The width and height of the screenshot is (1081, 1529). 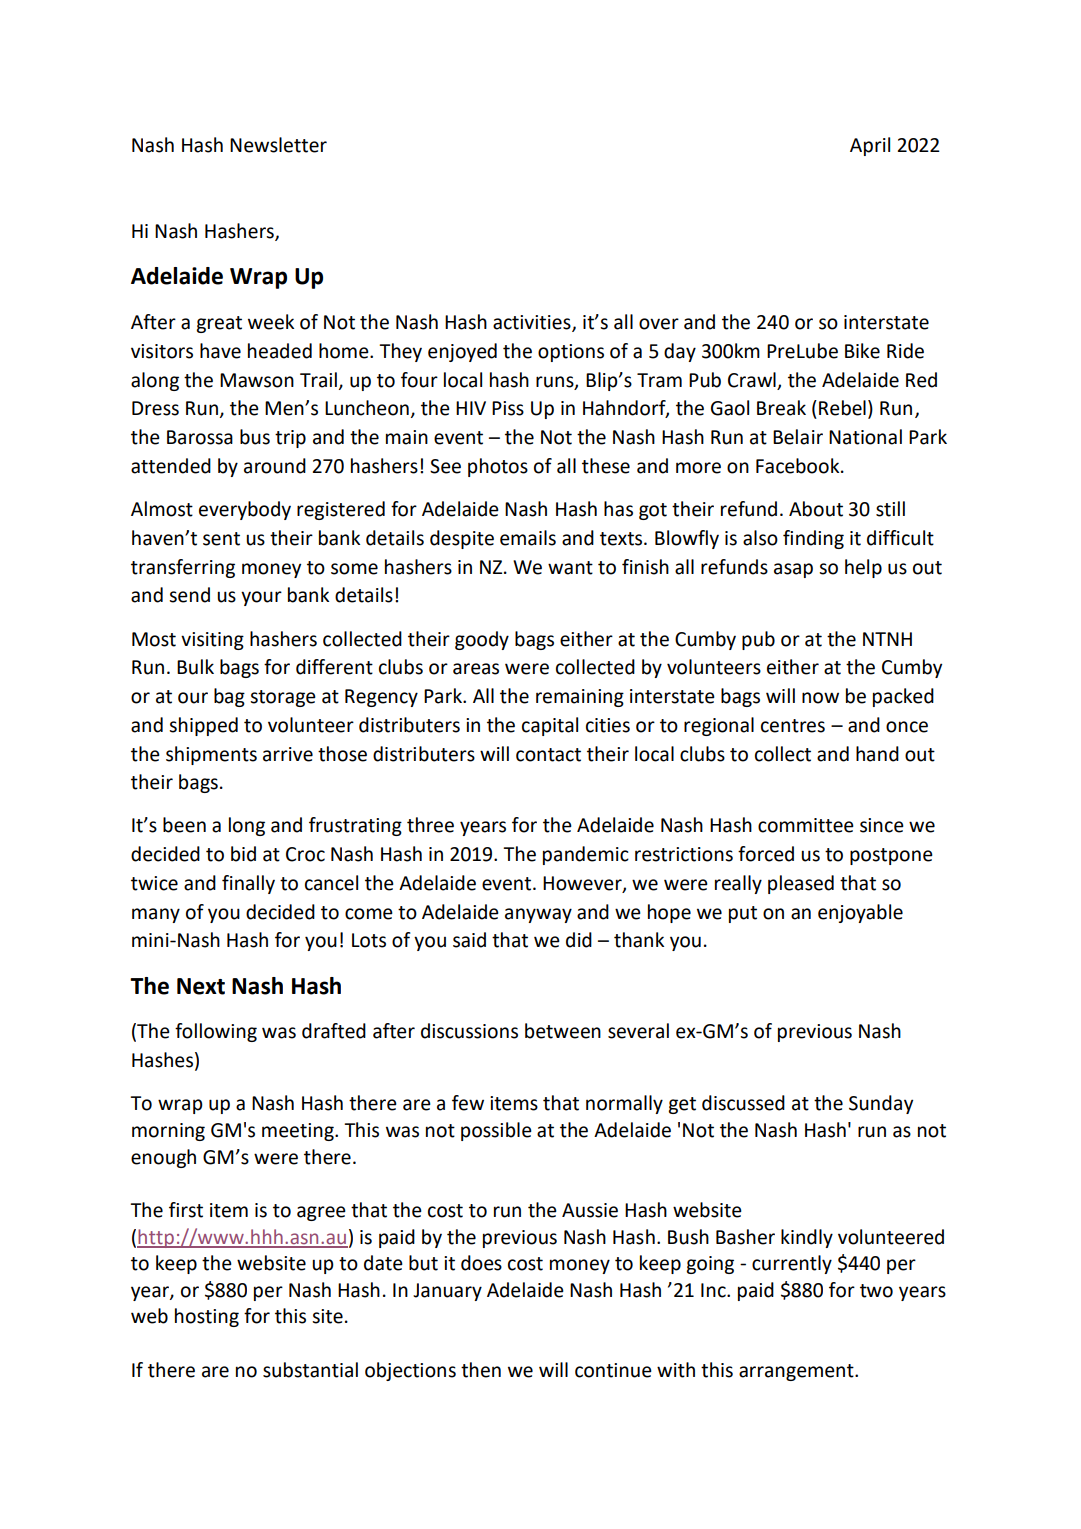 I want to click on anyway, so click(x=538, y=915).
